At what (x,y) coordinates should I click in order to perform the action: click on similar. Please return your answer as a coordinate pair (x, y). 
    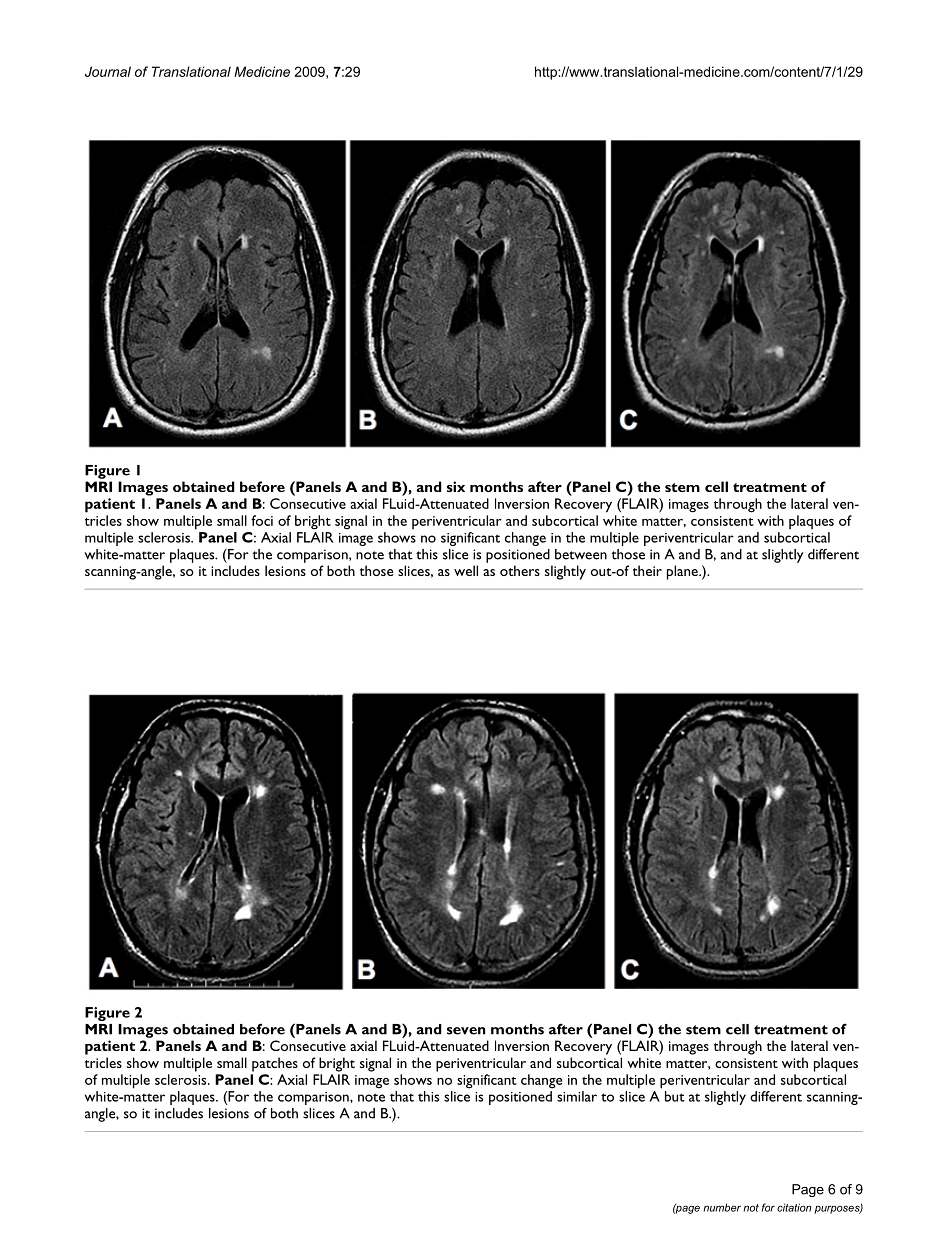
    Looking at the image, I should click on (577, 1096).
